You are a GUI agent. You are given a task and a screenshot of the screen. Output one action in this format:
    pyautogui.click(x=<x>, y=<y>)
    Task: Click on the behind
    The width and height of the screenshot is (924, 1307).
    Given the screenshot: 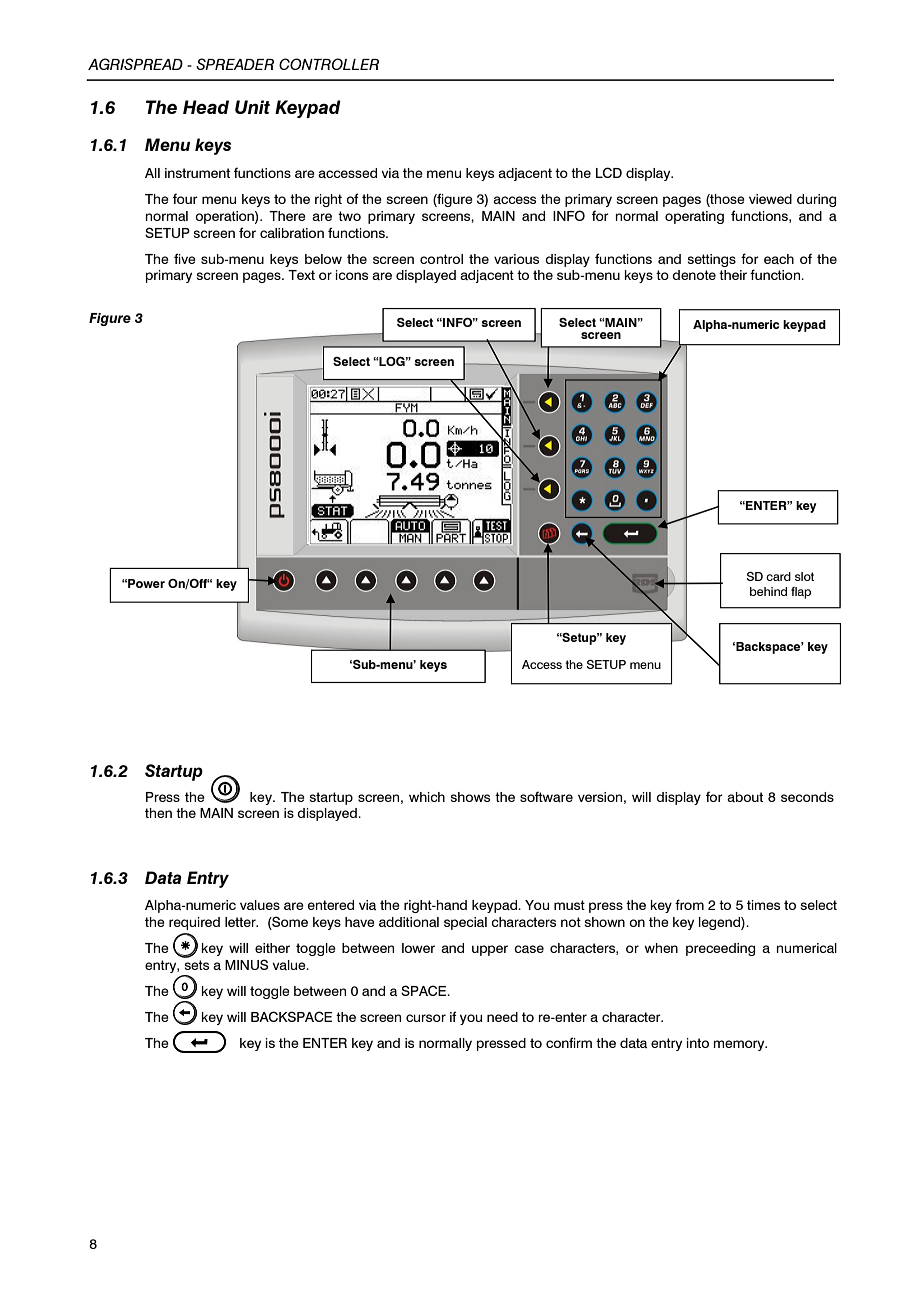 What is the action you would take?
    pyautogui.click(x=768, y=591)
